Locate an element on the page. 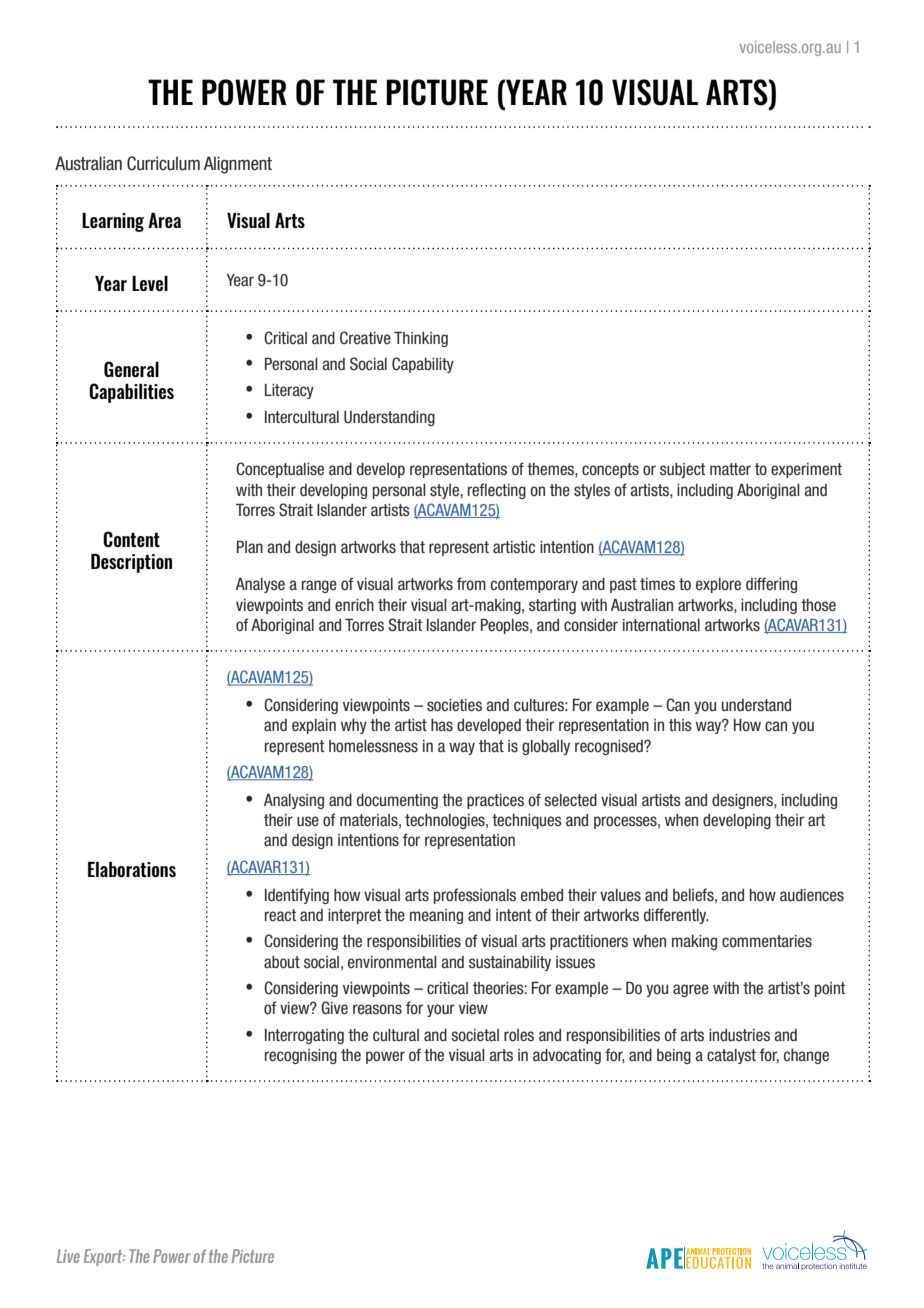 This page has width=924, height=1308. matter is located at coordinates (730, 469).
